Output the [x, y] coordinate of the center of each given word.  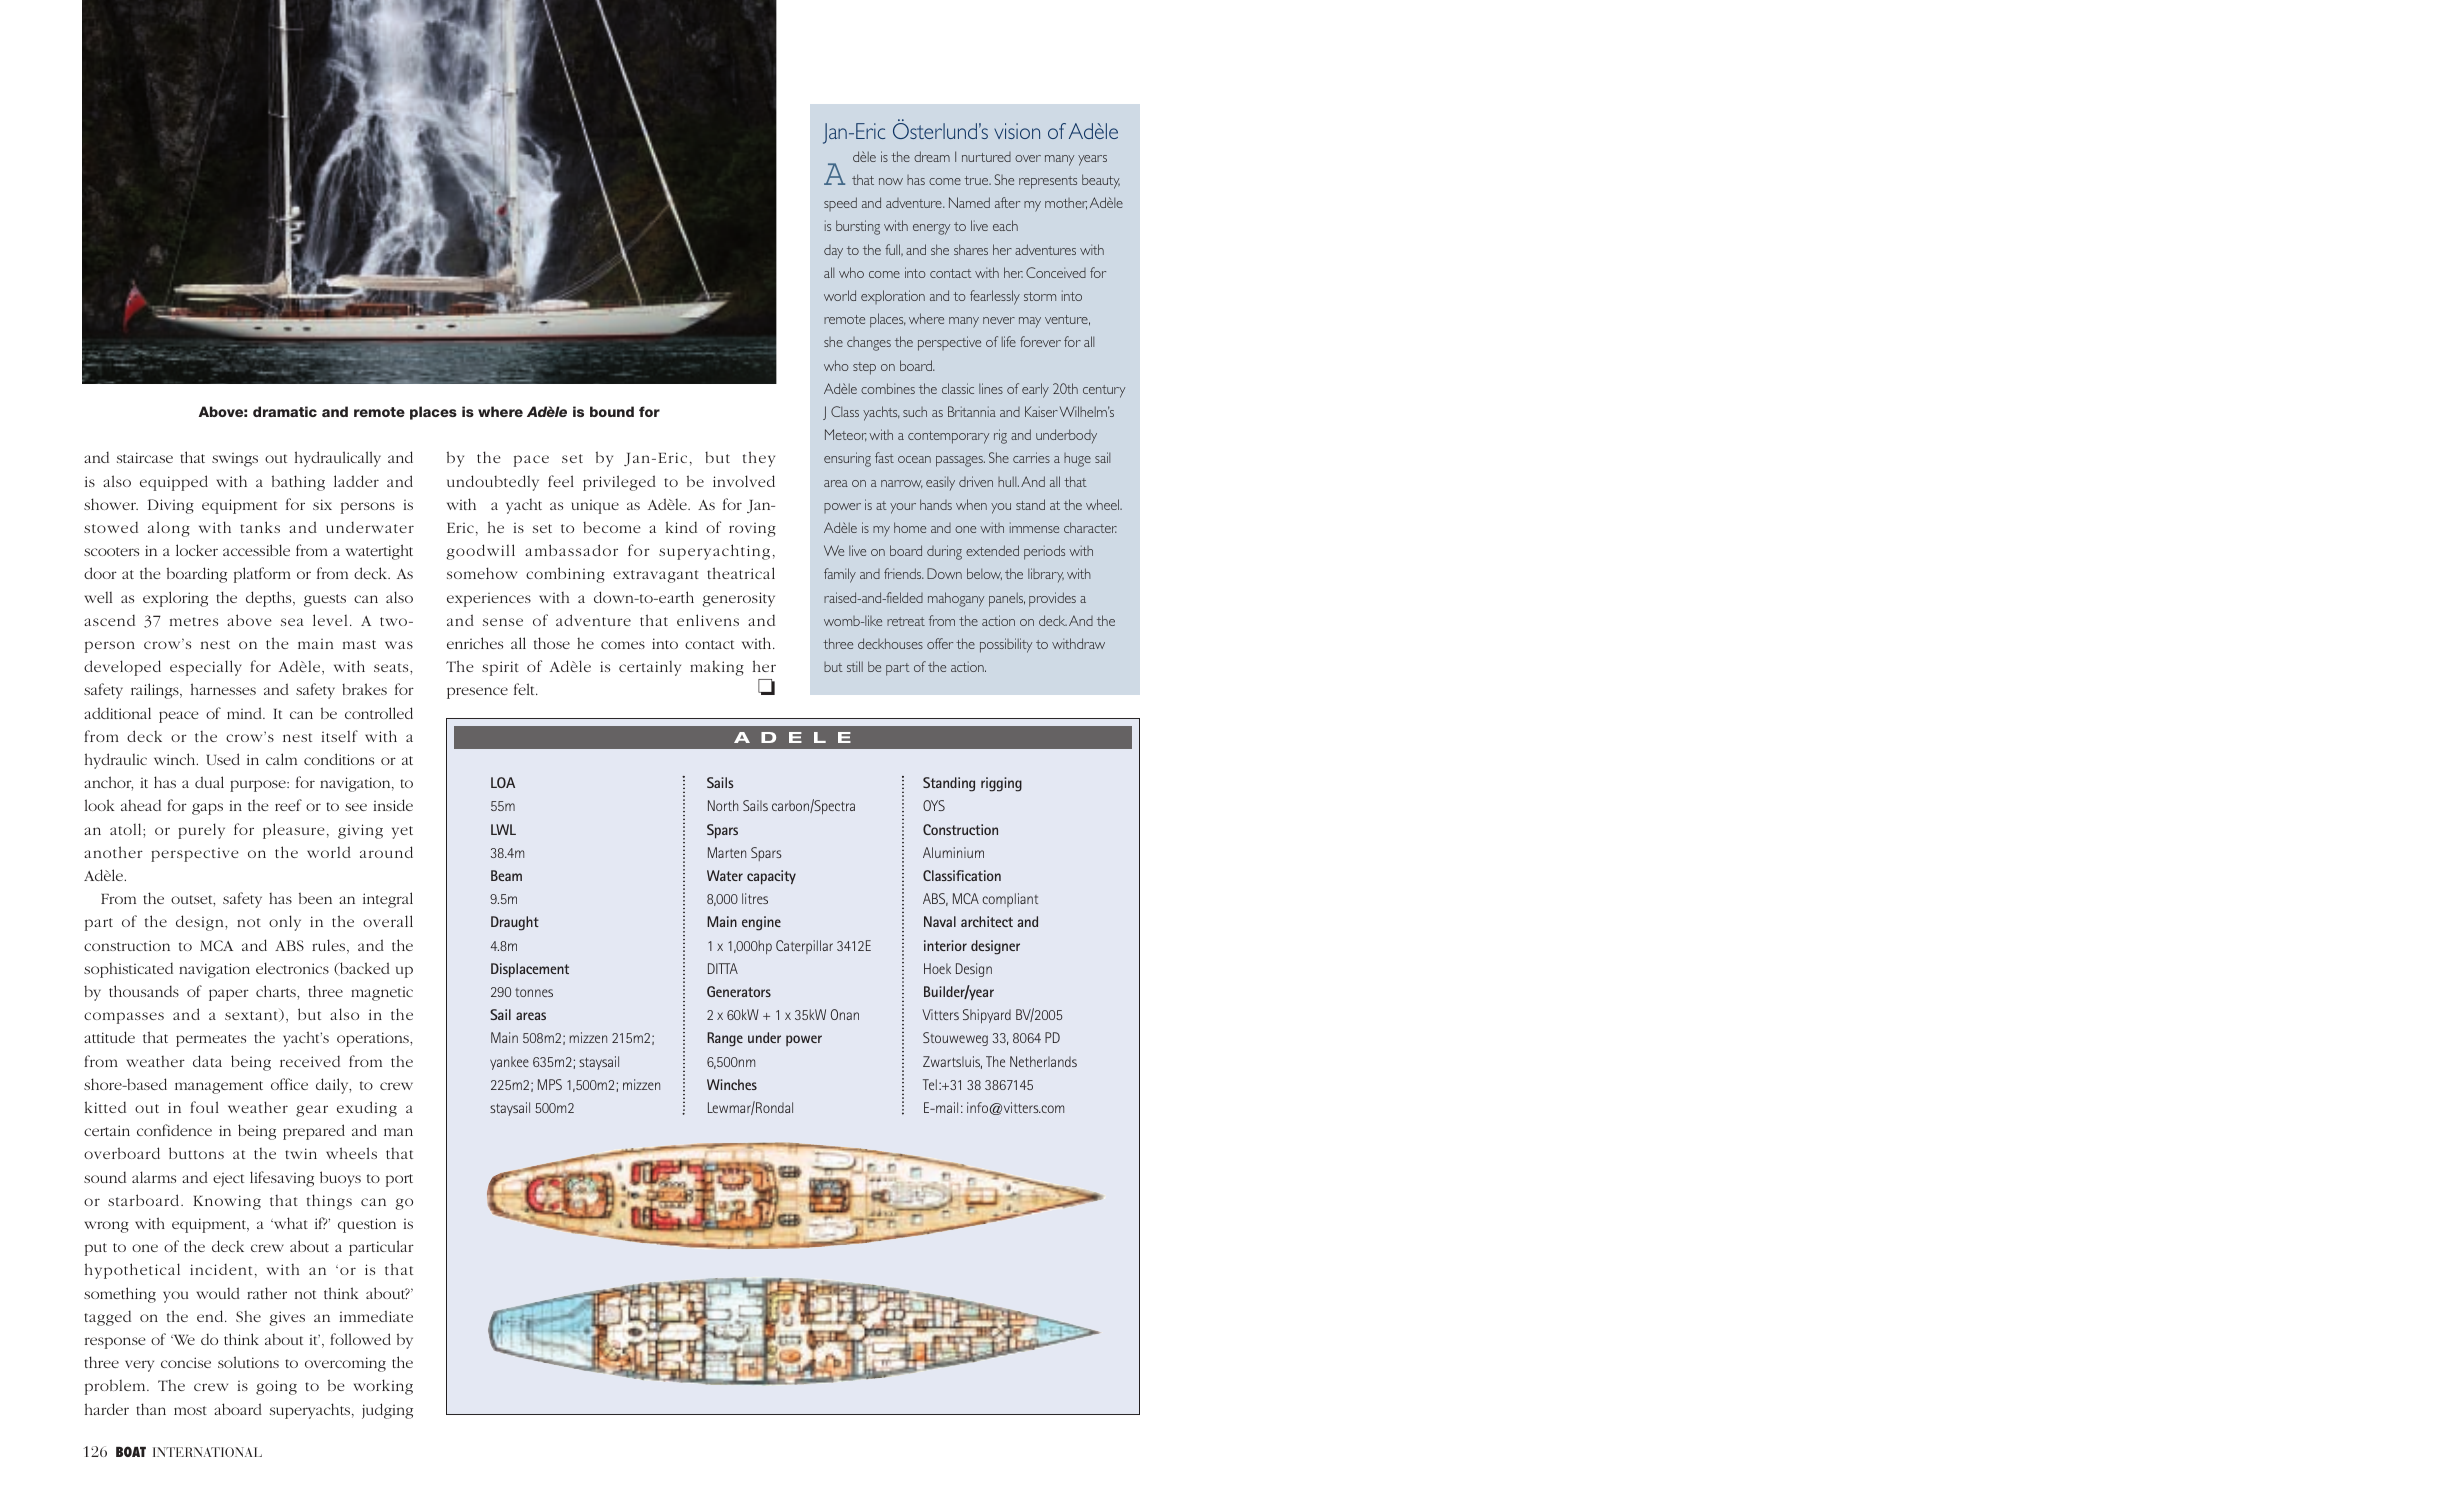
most [190, 1410]
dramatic [285, 411]
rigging [1001, 784]
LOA [503, 782]
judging [387, 1411]
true [977, 180]
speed [840, 204]
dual [209, 782]
